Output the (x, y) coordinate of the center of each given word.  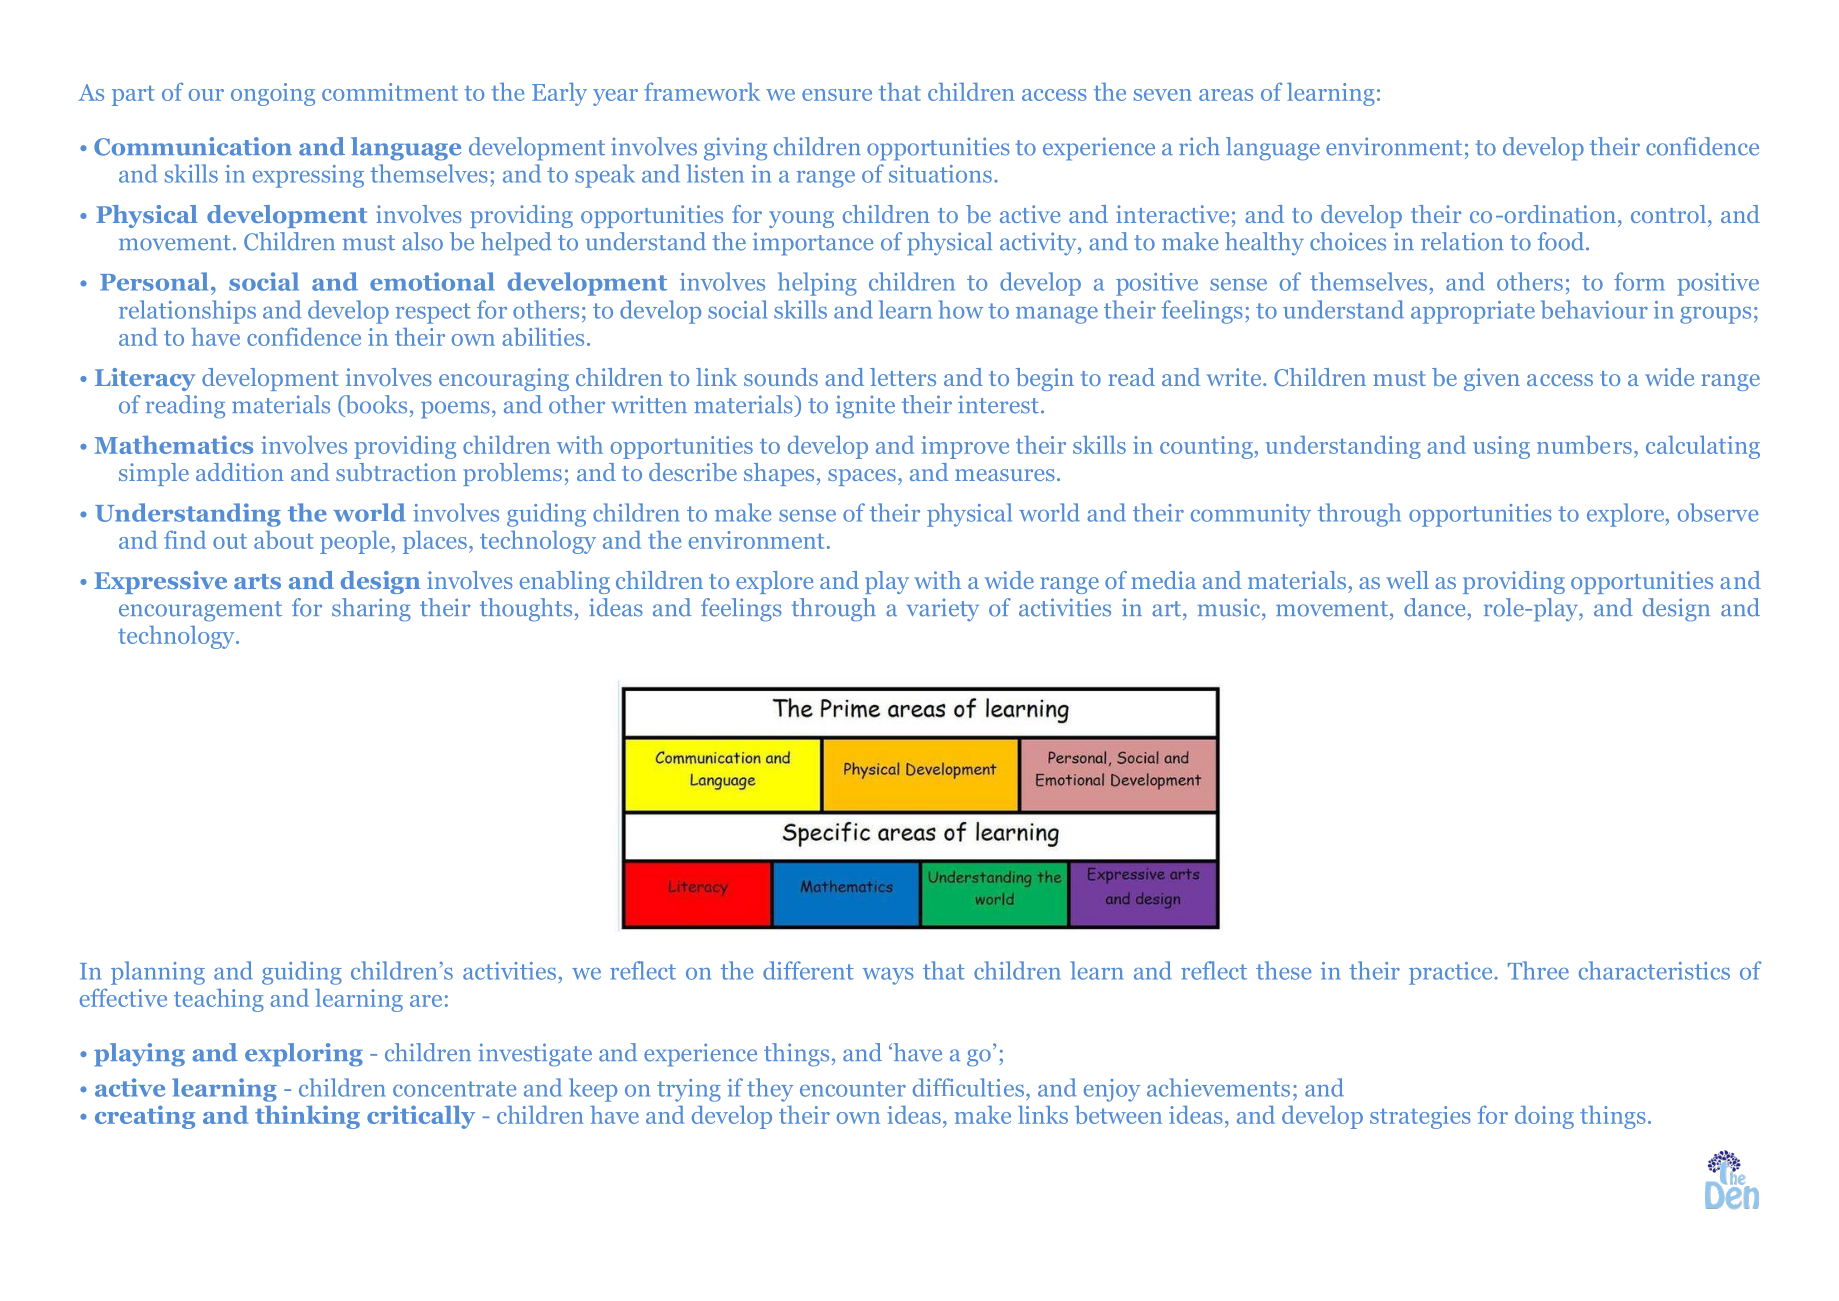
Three (1538, 970)
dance (1434, 607)
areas (1226, 95)
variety (943, 609)
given (1492, 379)
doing (1544, 1117)
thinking (307, 1117)
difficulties (968, 1087)
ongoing (273, 94)
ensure (837, 95)
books (375, 405)
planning (158, 973)
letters (903, 377)
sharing (371, 610)
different (808, 970)
